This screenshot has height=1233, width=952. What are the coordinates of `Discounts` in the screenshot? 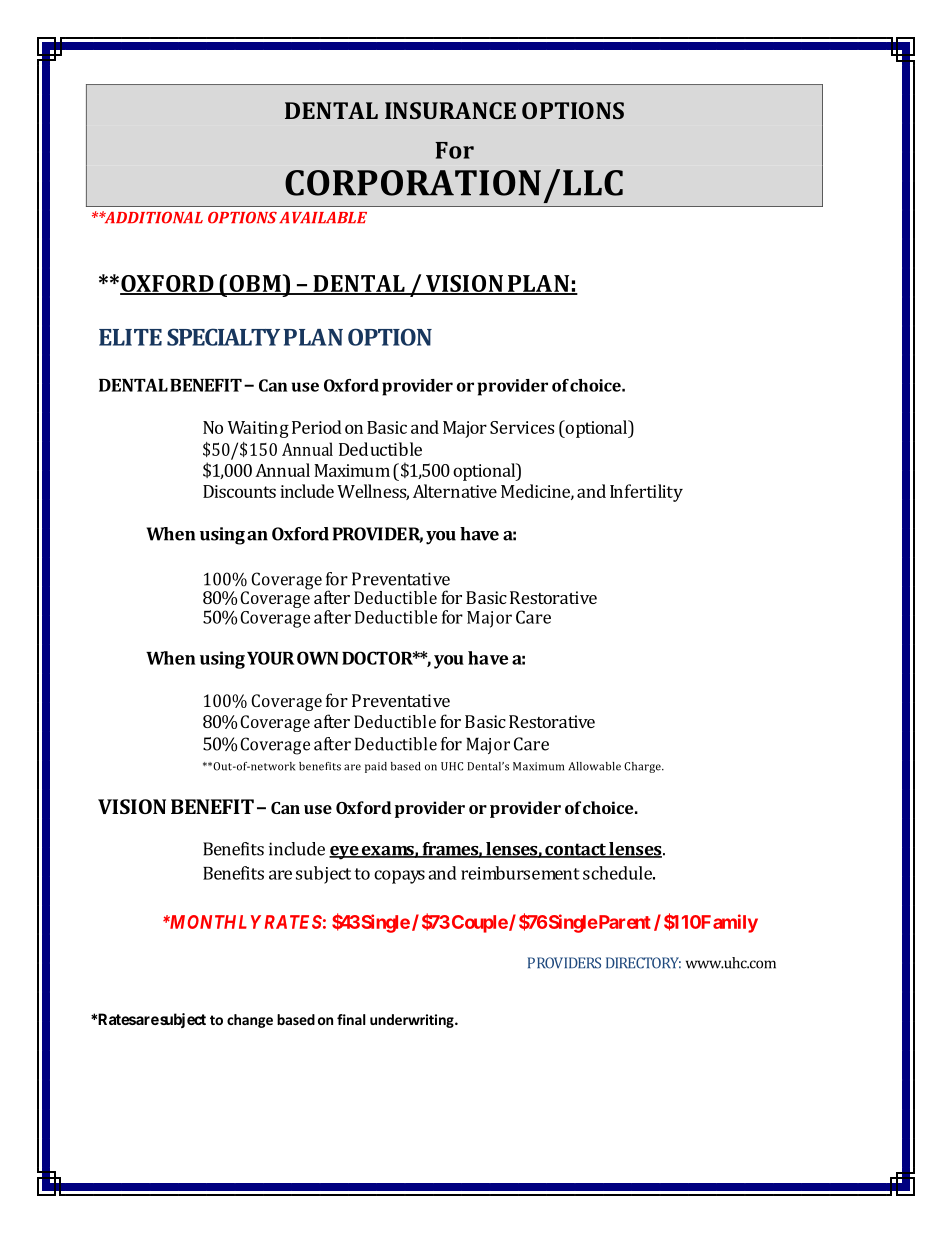 It's located at (239, 491).
